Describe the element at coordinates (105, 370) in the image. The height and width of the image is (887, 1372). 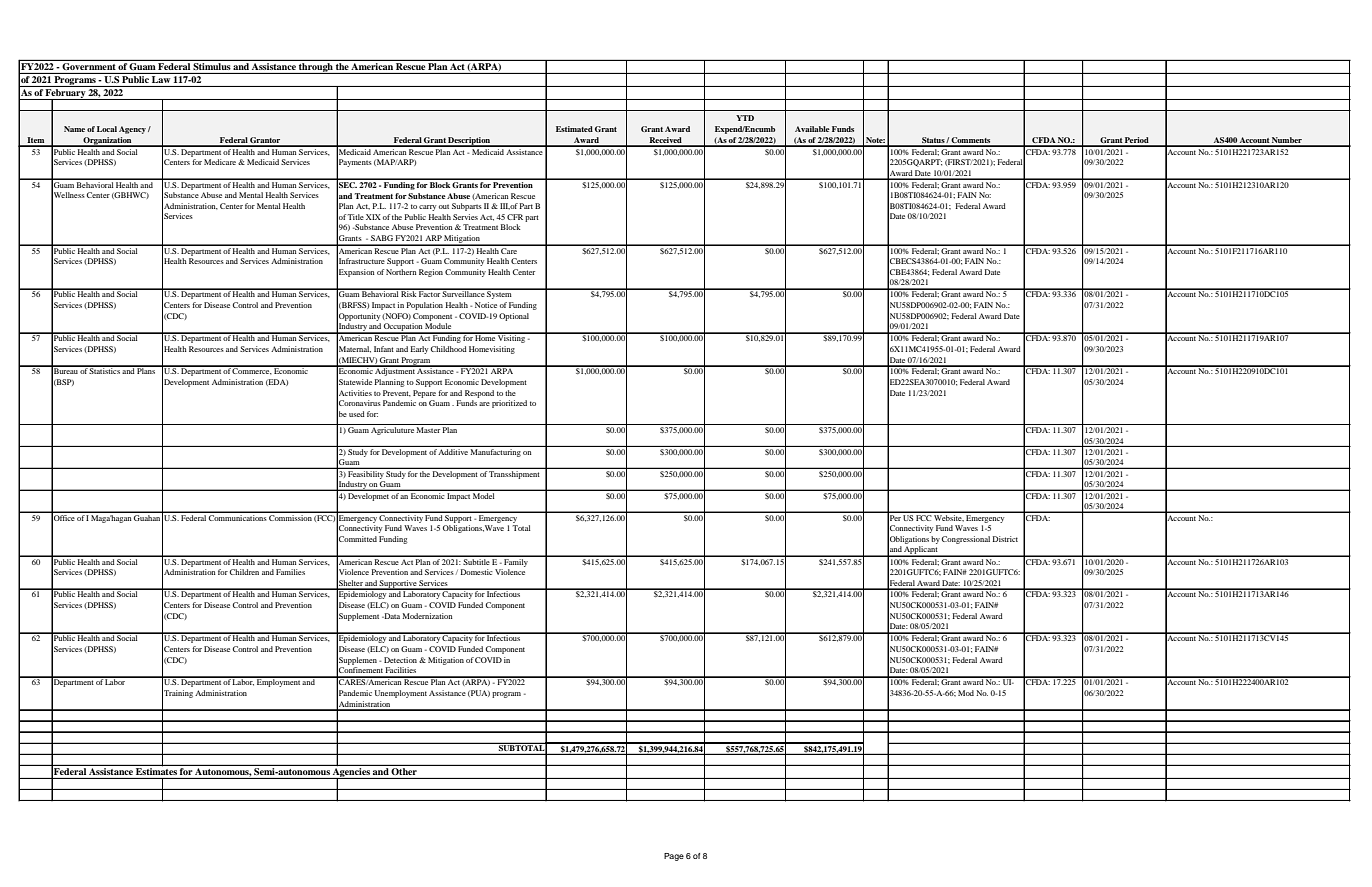
I see `Statistics` at that location.
